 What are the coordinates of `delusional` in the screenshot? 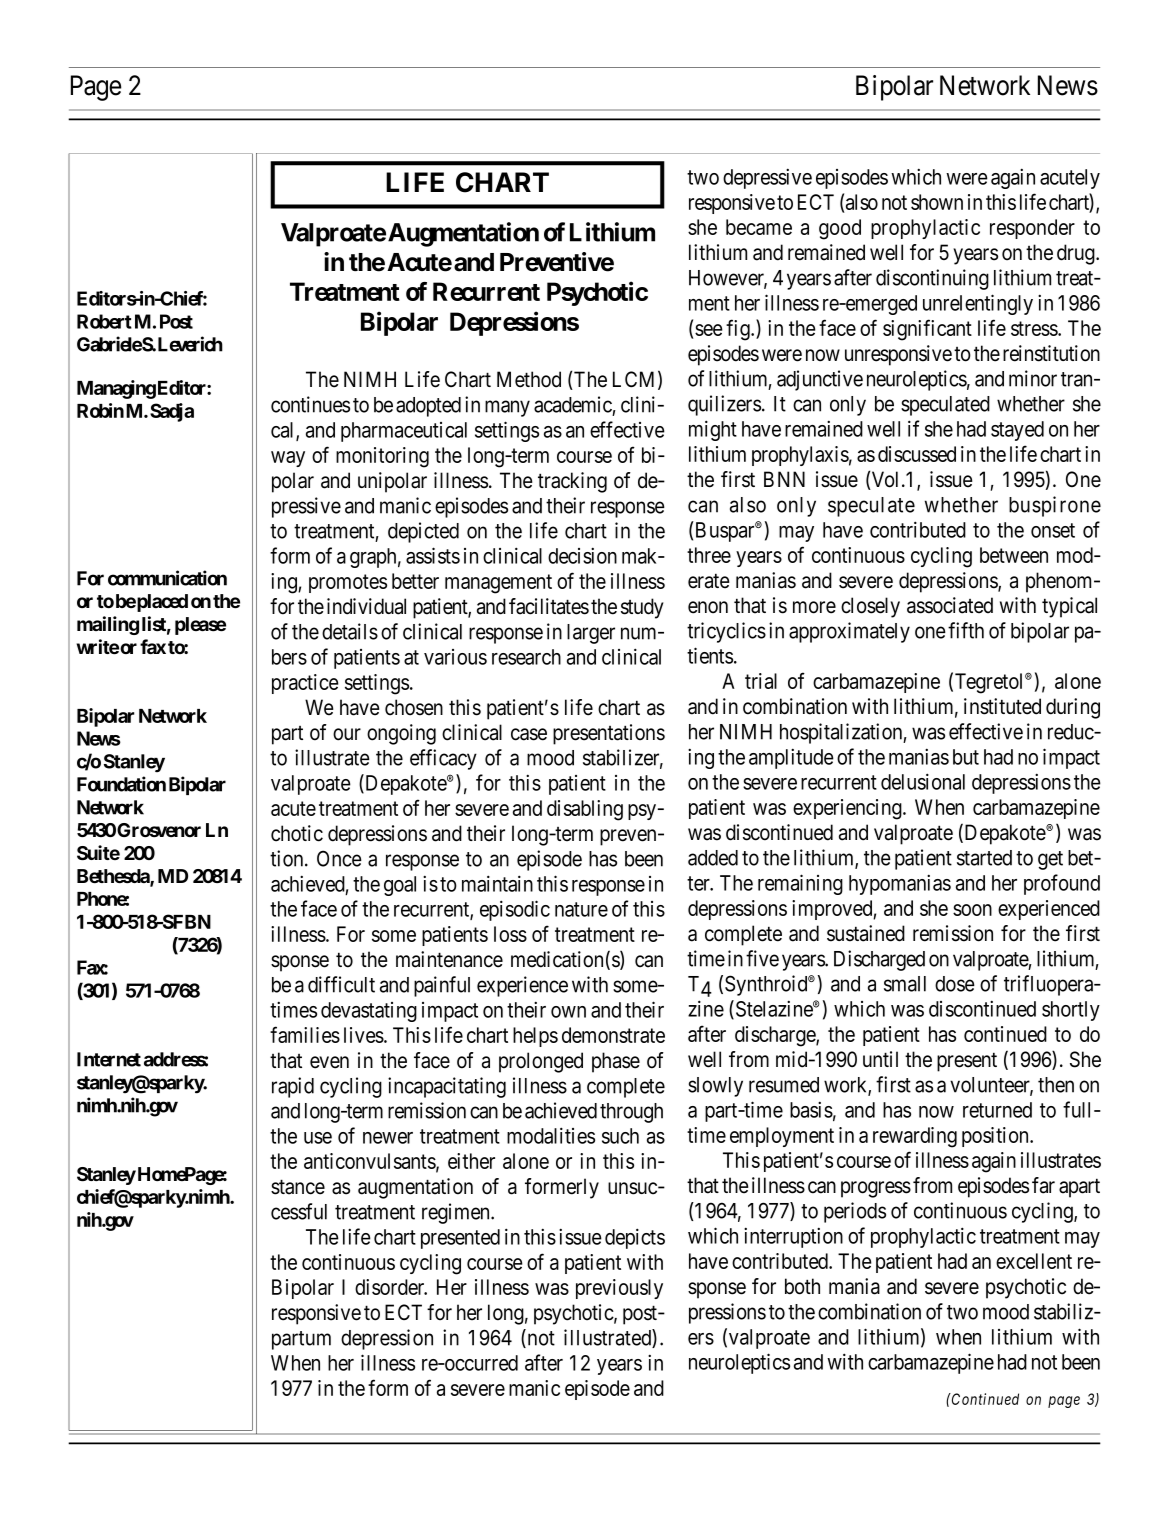 It's located at (923, 781).
